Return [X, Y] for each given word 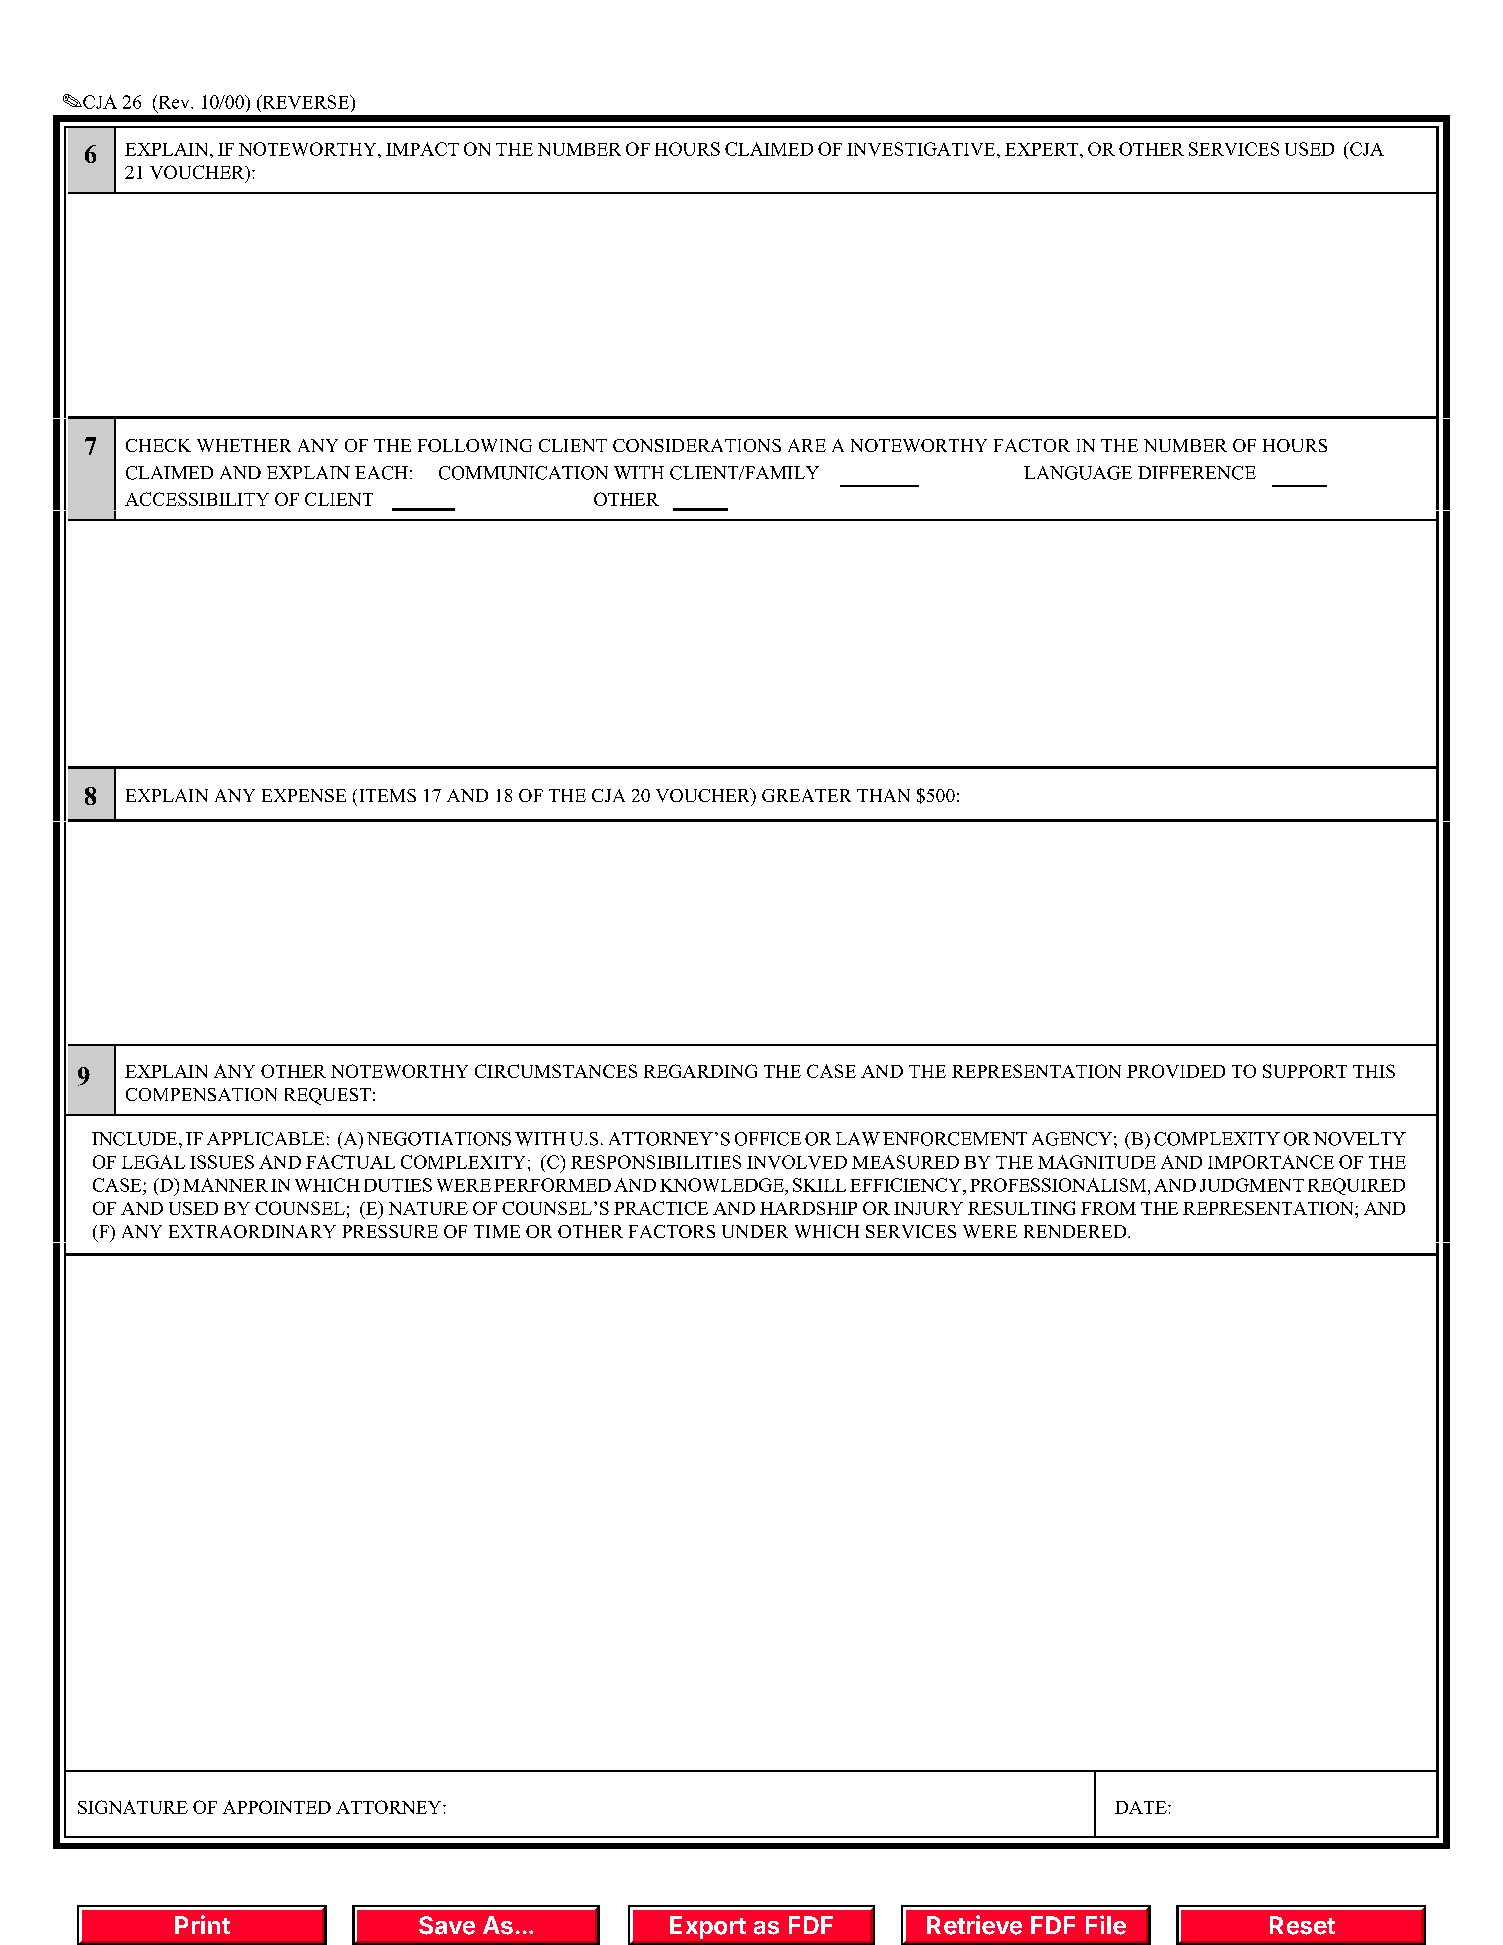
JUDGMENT [1252, 1185]
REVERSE [306, 102]
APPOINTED [277, 1807]
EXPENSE [304, 795]
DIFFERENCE [1197, 473]
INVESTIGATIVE [922, 149]
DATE [1142, 1807]
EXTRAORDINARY [252, 1231]
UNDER [755, 1231]
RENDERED [1076, 1231]
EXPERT [1043, 149]
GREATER [806, 795]
